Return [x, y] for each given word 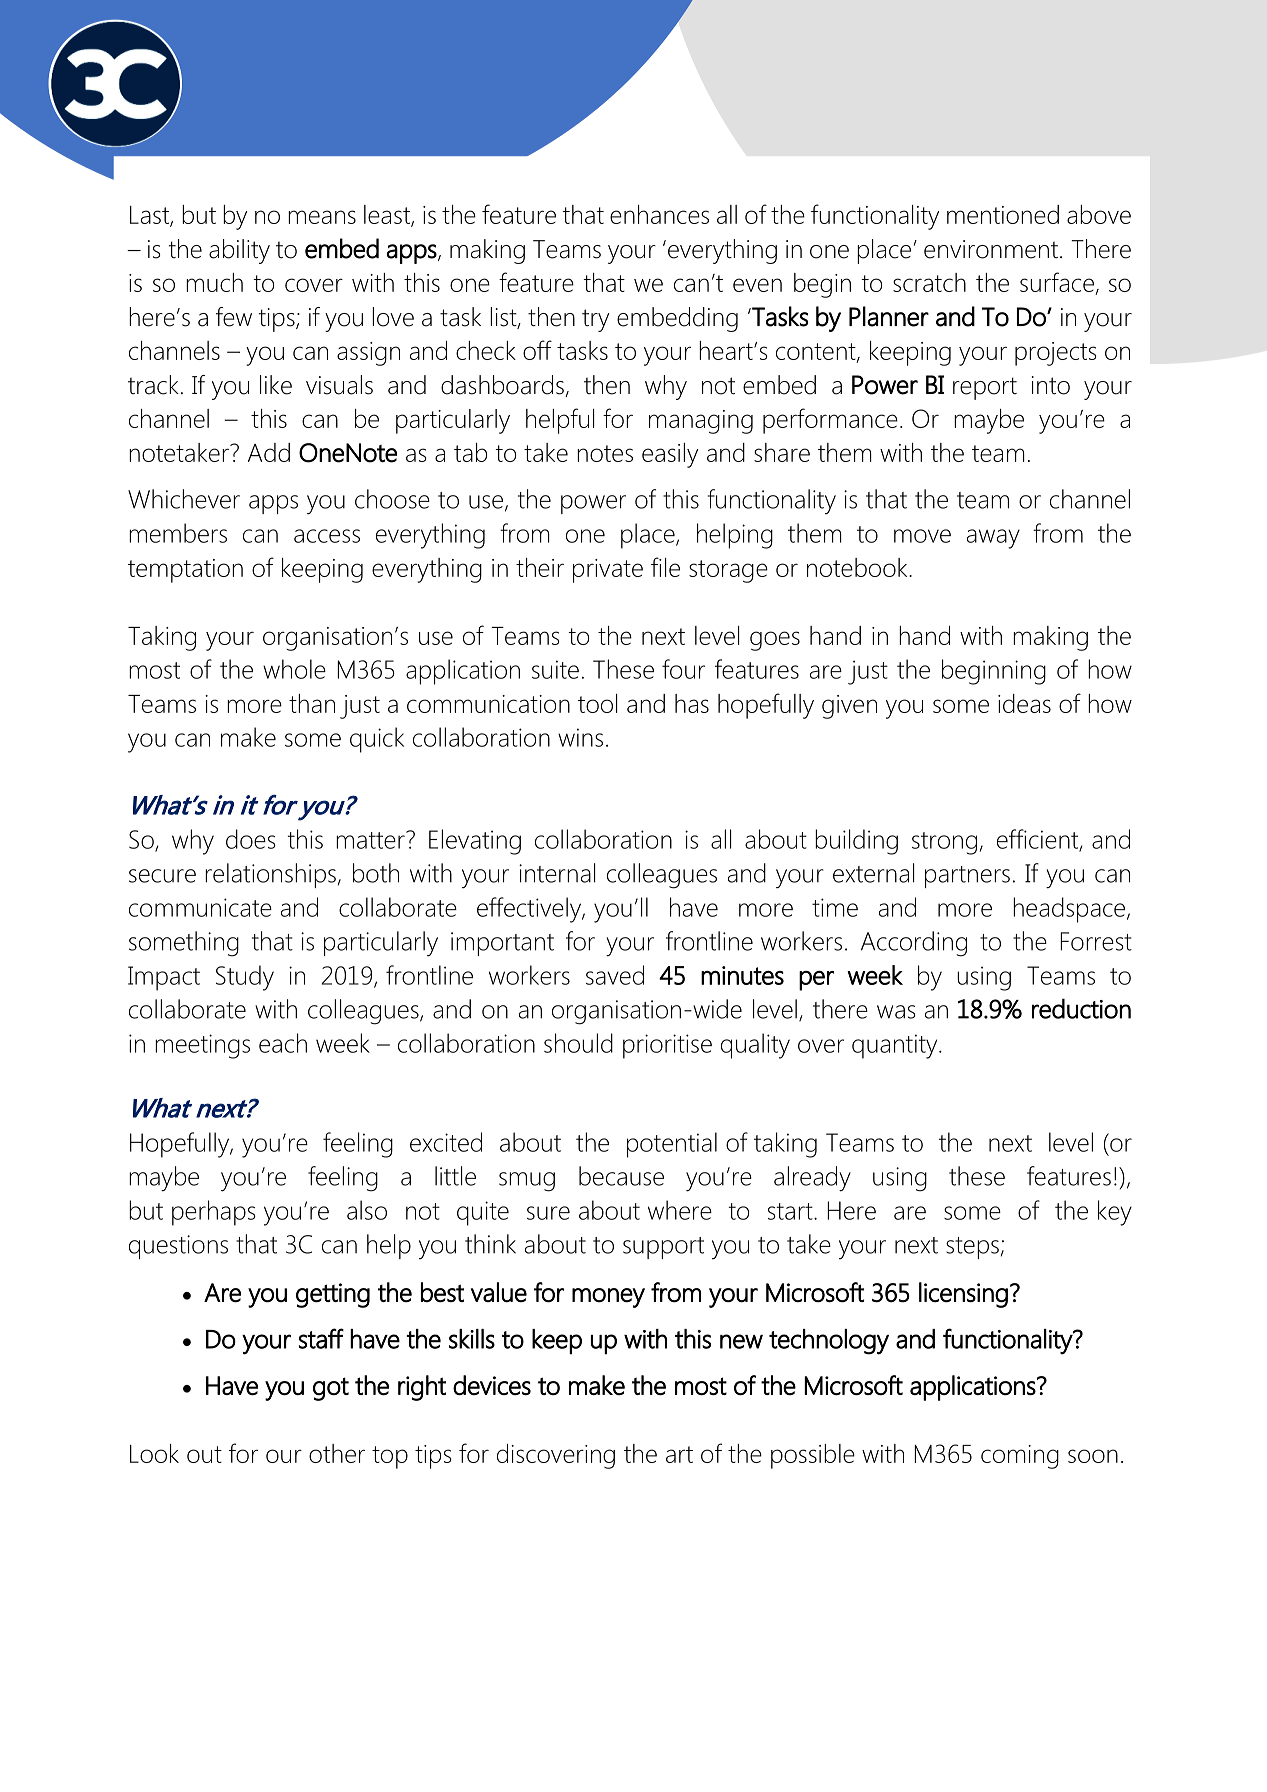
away [993, 539]
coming [1020, 1457]
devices [492, 1385]
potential [672, 1145]
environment [991, 249]
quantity [896, 1046]
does [251, 839]
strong [944, 843]
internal [557, 873]
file [665, 567]
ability [239, 251]
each [283, 1043]
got [331, 1389]
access [327, 536]
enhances [659, 214]
